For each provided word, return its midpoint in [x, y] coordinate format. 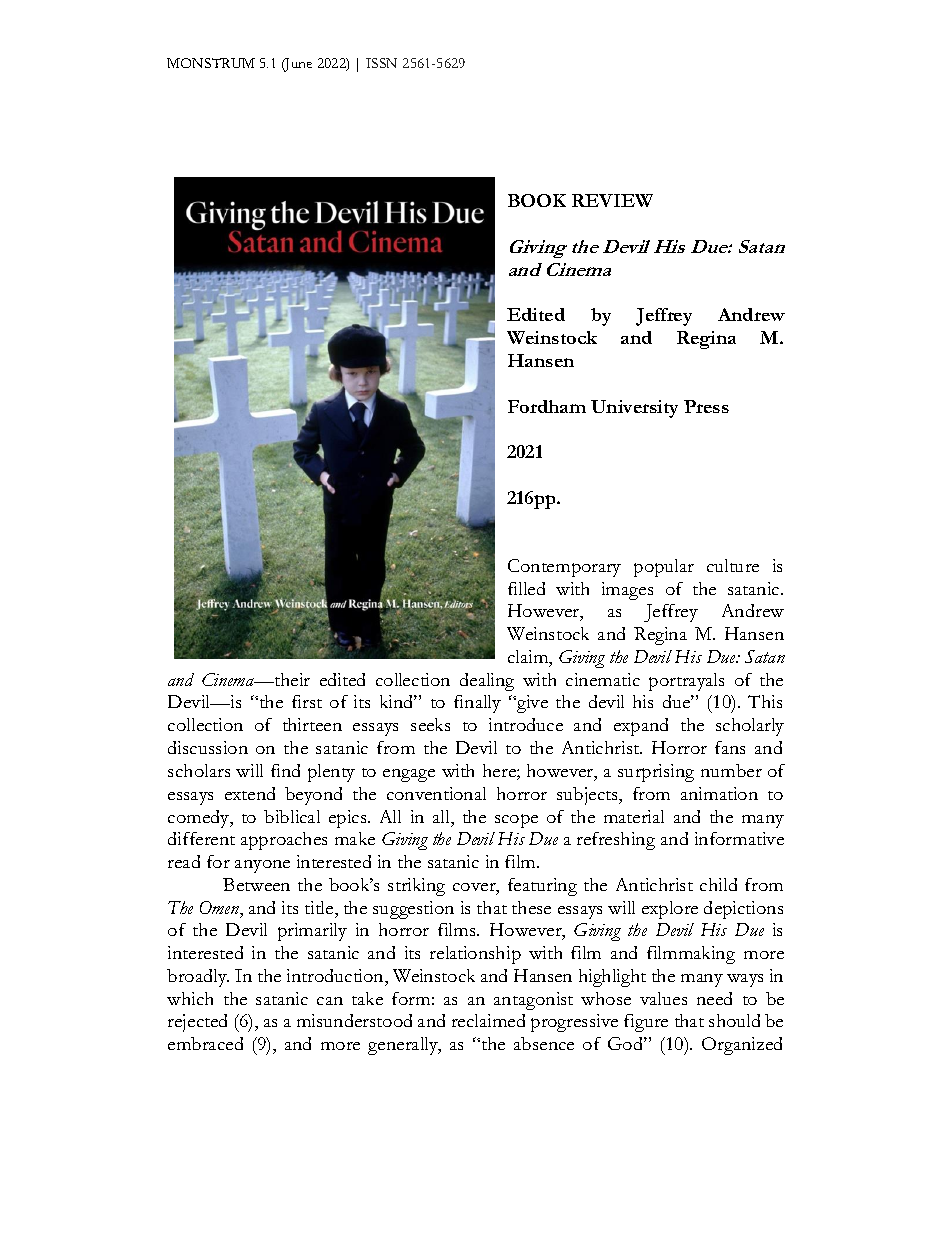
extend [250, 793]
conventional [436, 793]
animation [719, 793]
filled [526, 588]
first [307, 701]
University [634, 409]
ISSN [381, 63]
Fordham [547, 406]
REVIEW [612, 200]
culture [733, 565]
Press [706, 406]
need [714, 998]
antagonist [533, 1001]
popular [664, 568]
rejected [197, 1023]
